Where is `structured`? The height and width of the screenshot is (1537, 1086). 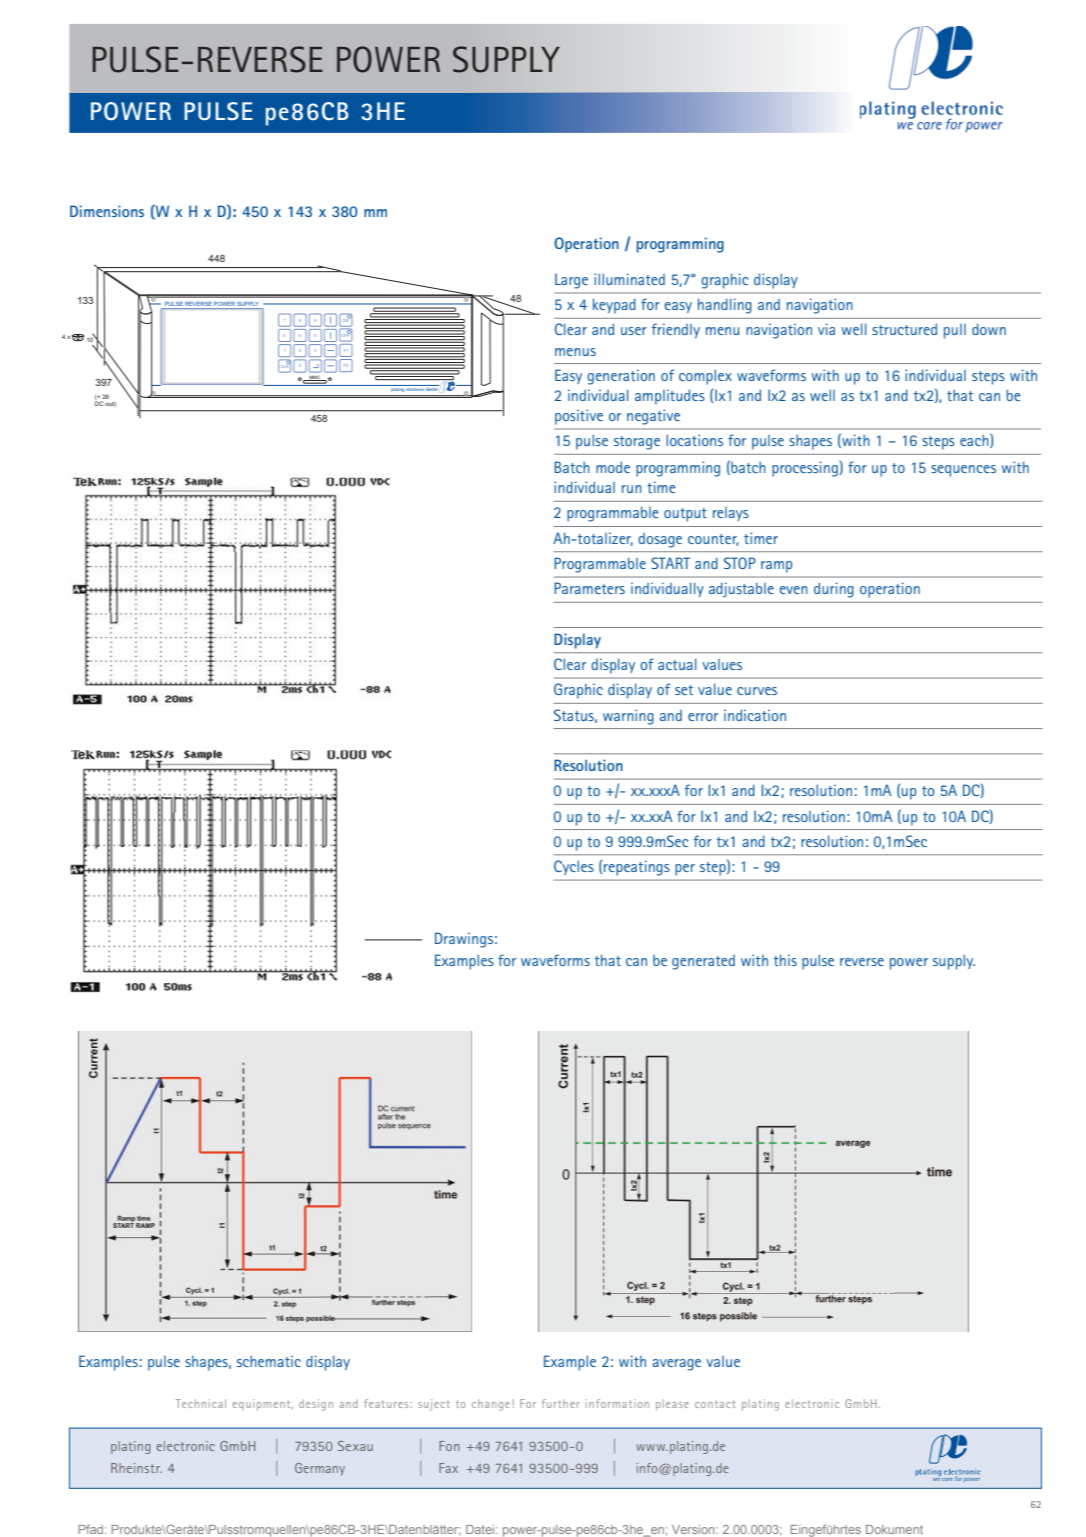 structured is located at coordinates (904, 329).
